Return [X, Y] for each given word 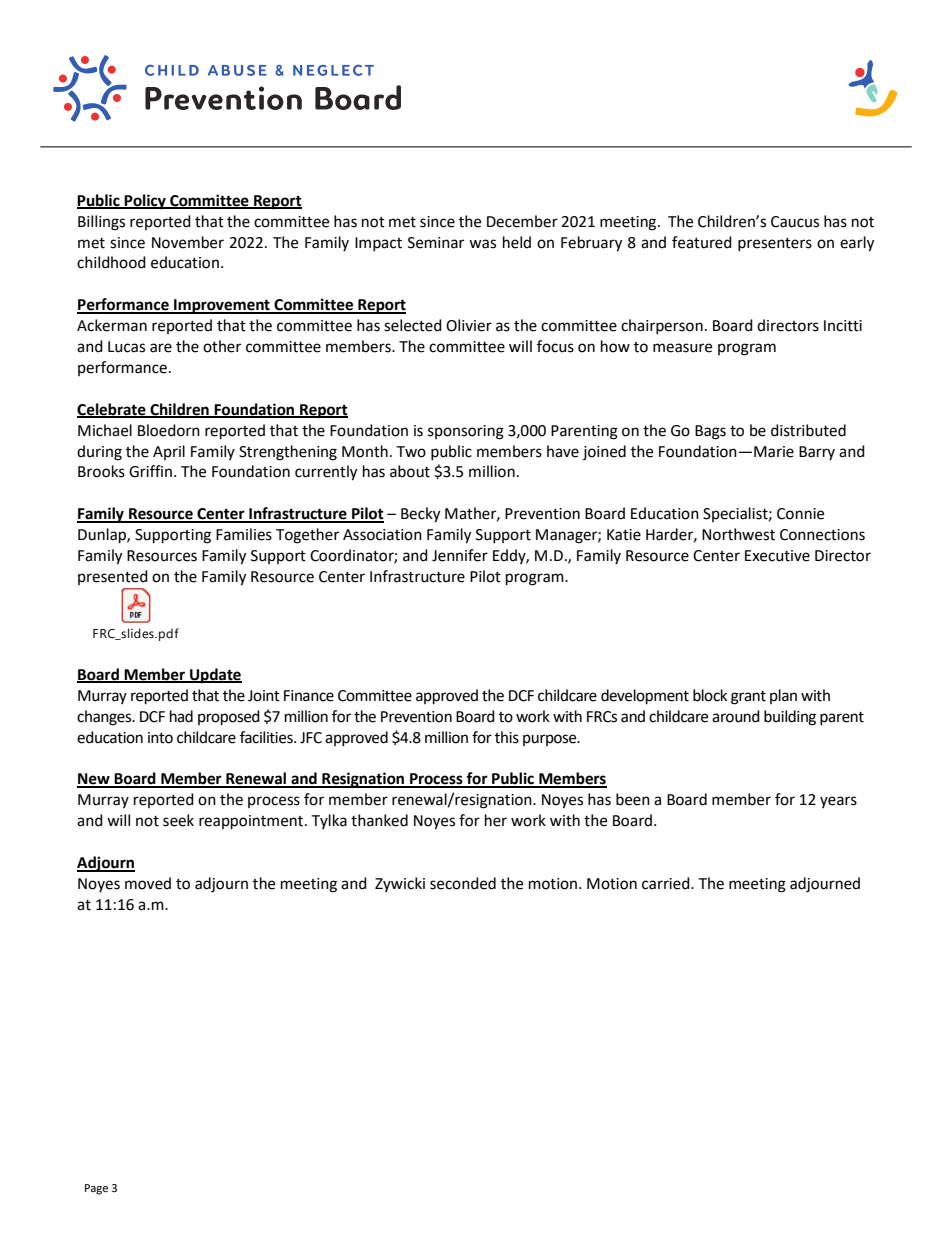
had [181, 716]
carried [667, 883]
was [482, 244]
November [188, 242]
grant [748, 698]
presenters [775, 244]
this [507, 737]
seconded [463, 883]
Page [96, 1189]
